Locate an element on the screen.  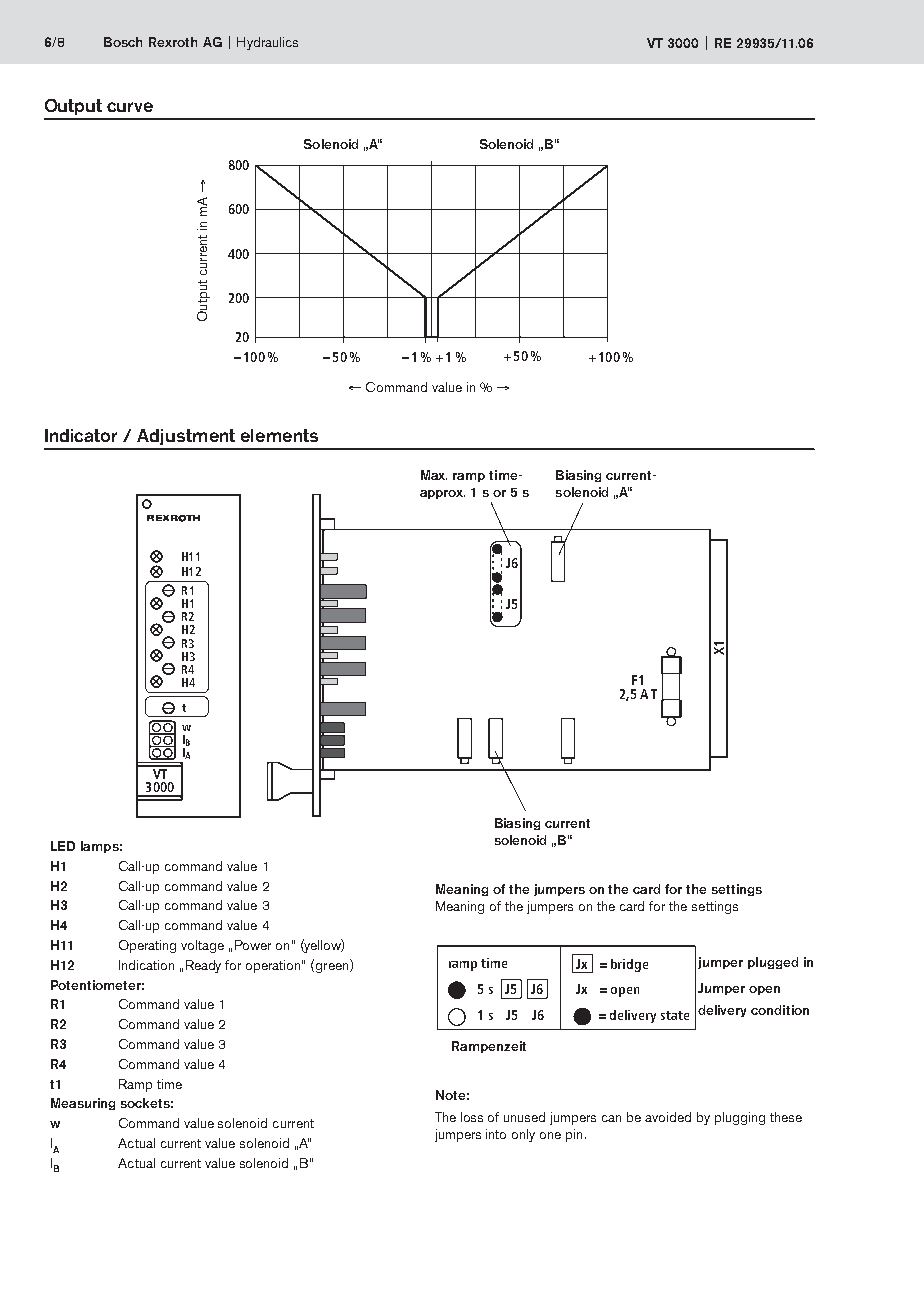
LED is located at coordinates (63, 846).
